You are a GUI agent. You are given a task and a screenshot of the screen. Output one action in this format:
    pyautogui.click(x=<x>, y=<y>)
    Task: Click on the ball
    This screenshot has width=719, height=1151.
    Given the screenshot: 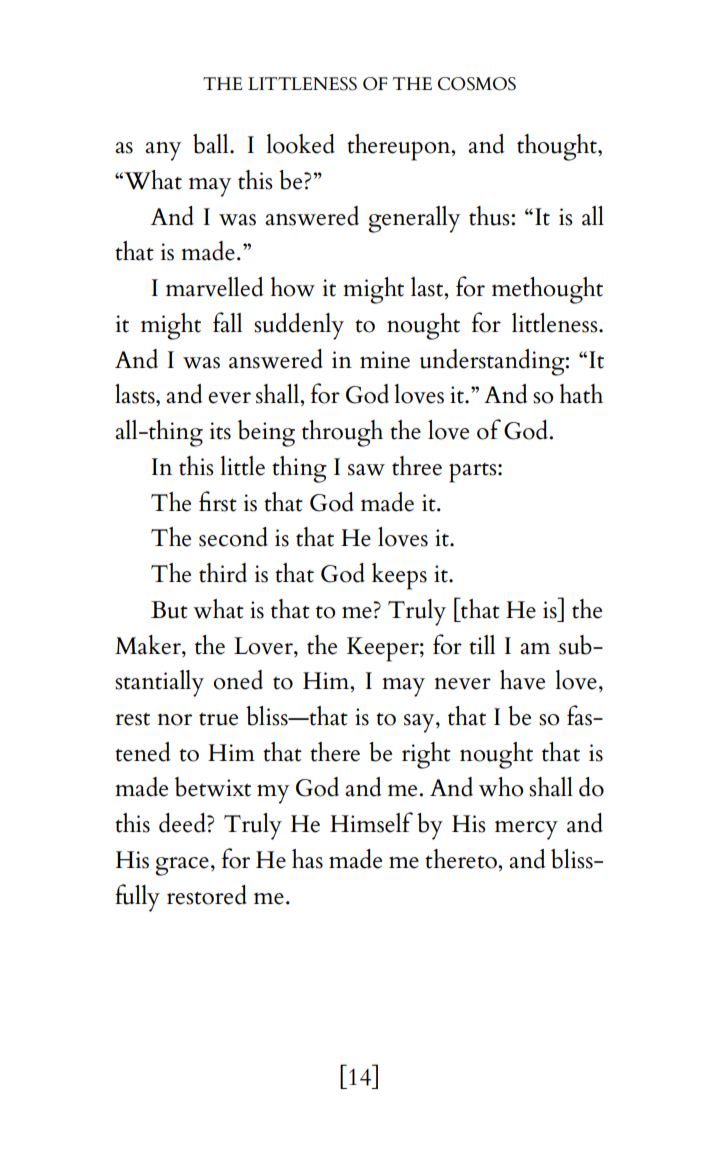 What is the action you would take?
    pyautogui.click(x=212, y=144)
